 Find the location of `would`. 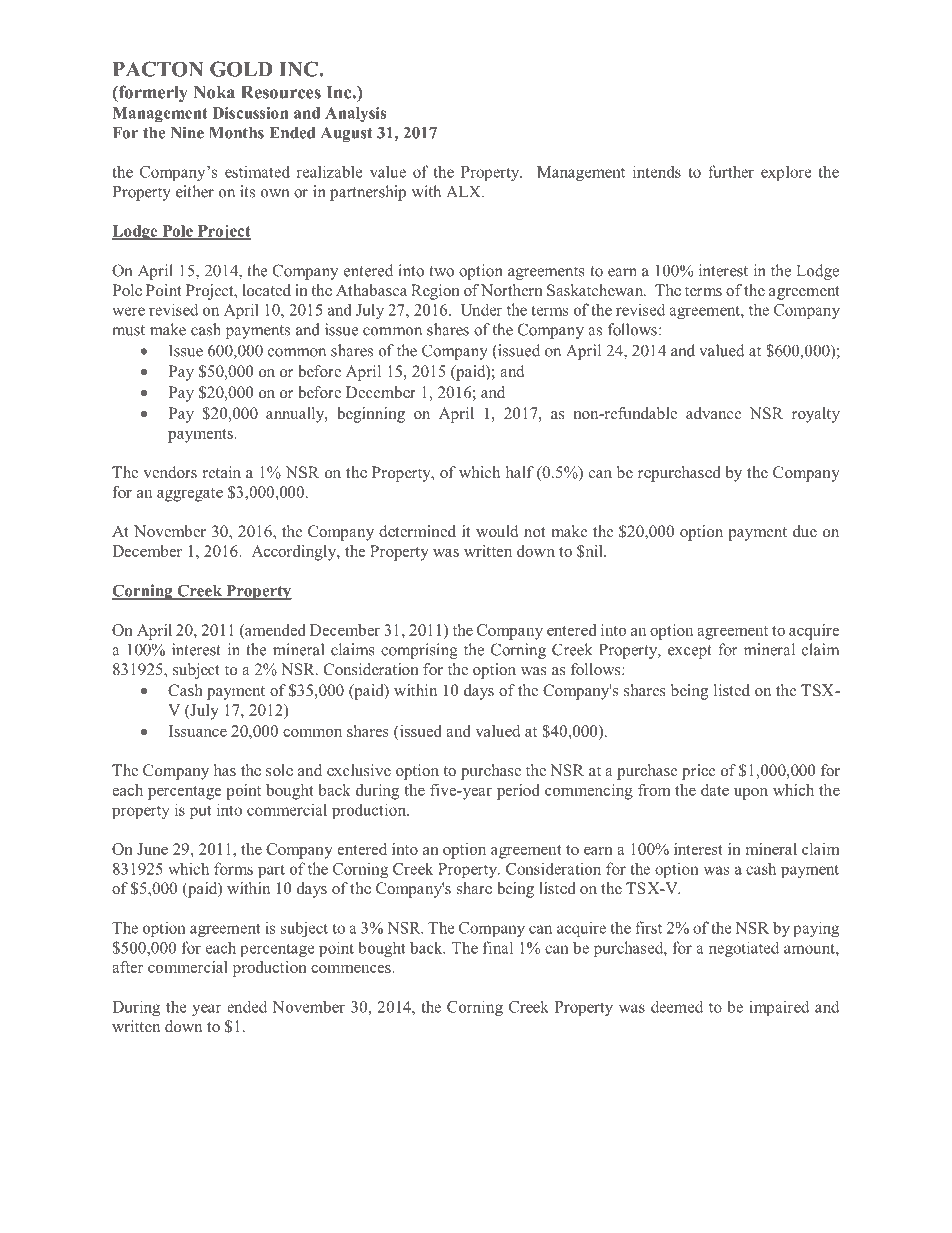

would is located at coordinates (497, 531).
